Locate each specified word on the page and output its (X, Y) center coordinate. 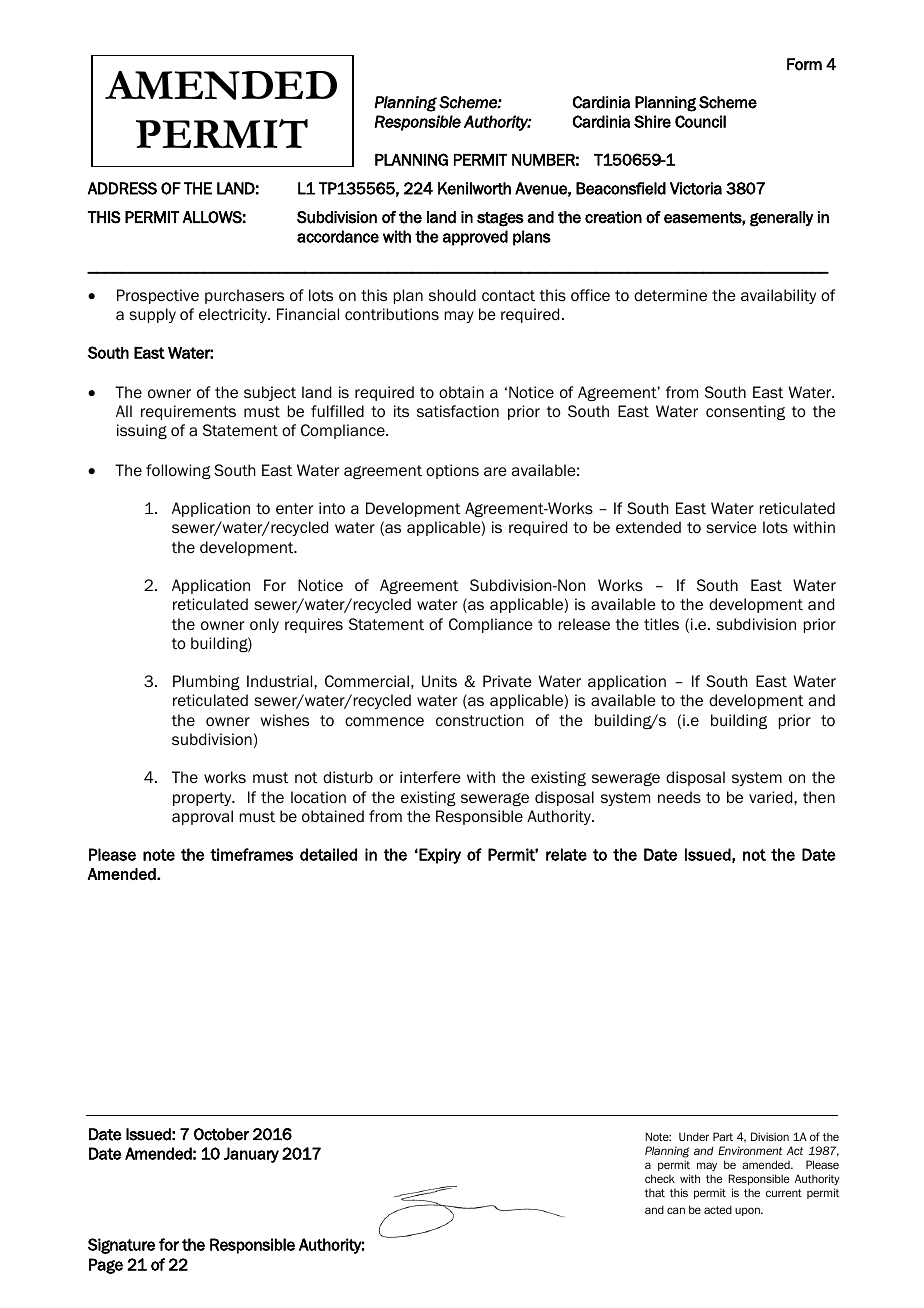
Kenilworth (474, 188)
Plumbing (206, 682)
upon (748, 1211)
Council (700, 121)
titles (661, 624)
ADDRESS (122, 188)
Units (439, 681)
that (655, 1193)
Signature (121, 1246)
